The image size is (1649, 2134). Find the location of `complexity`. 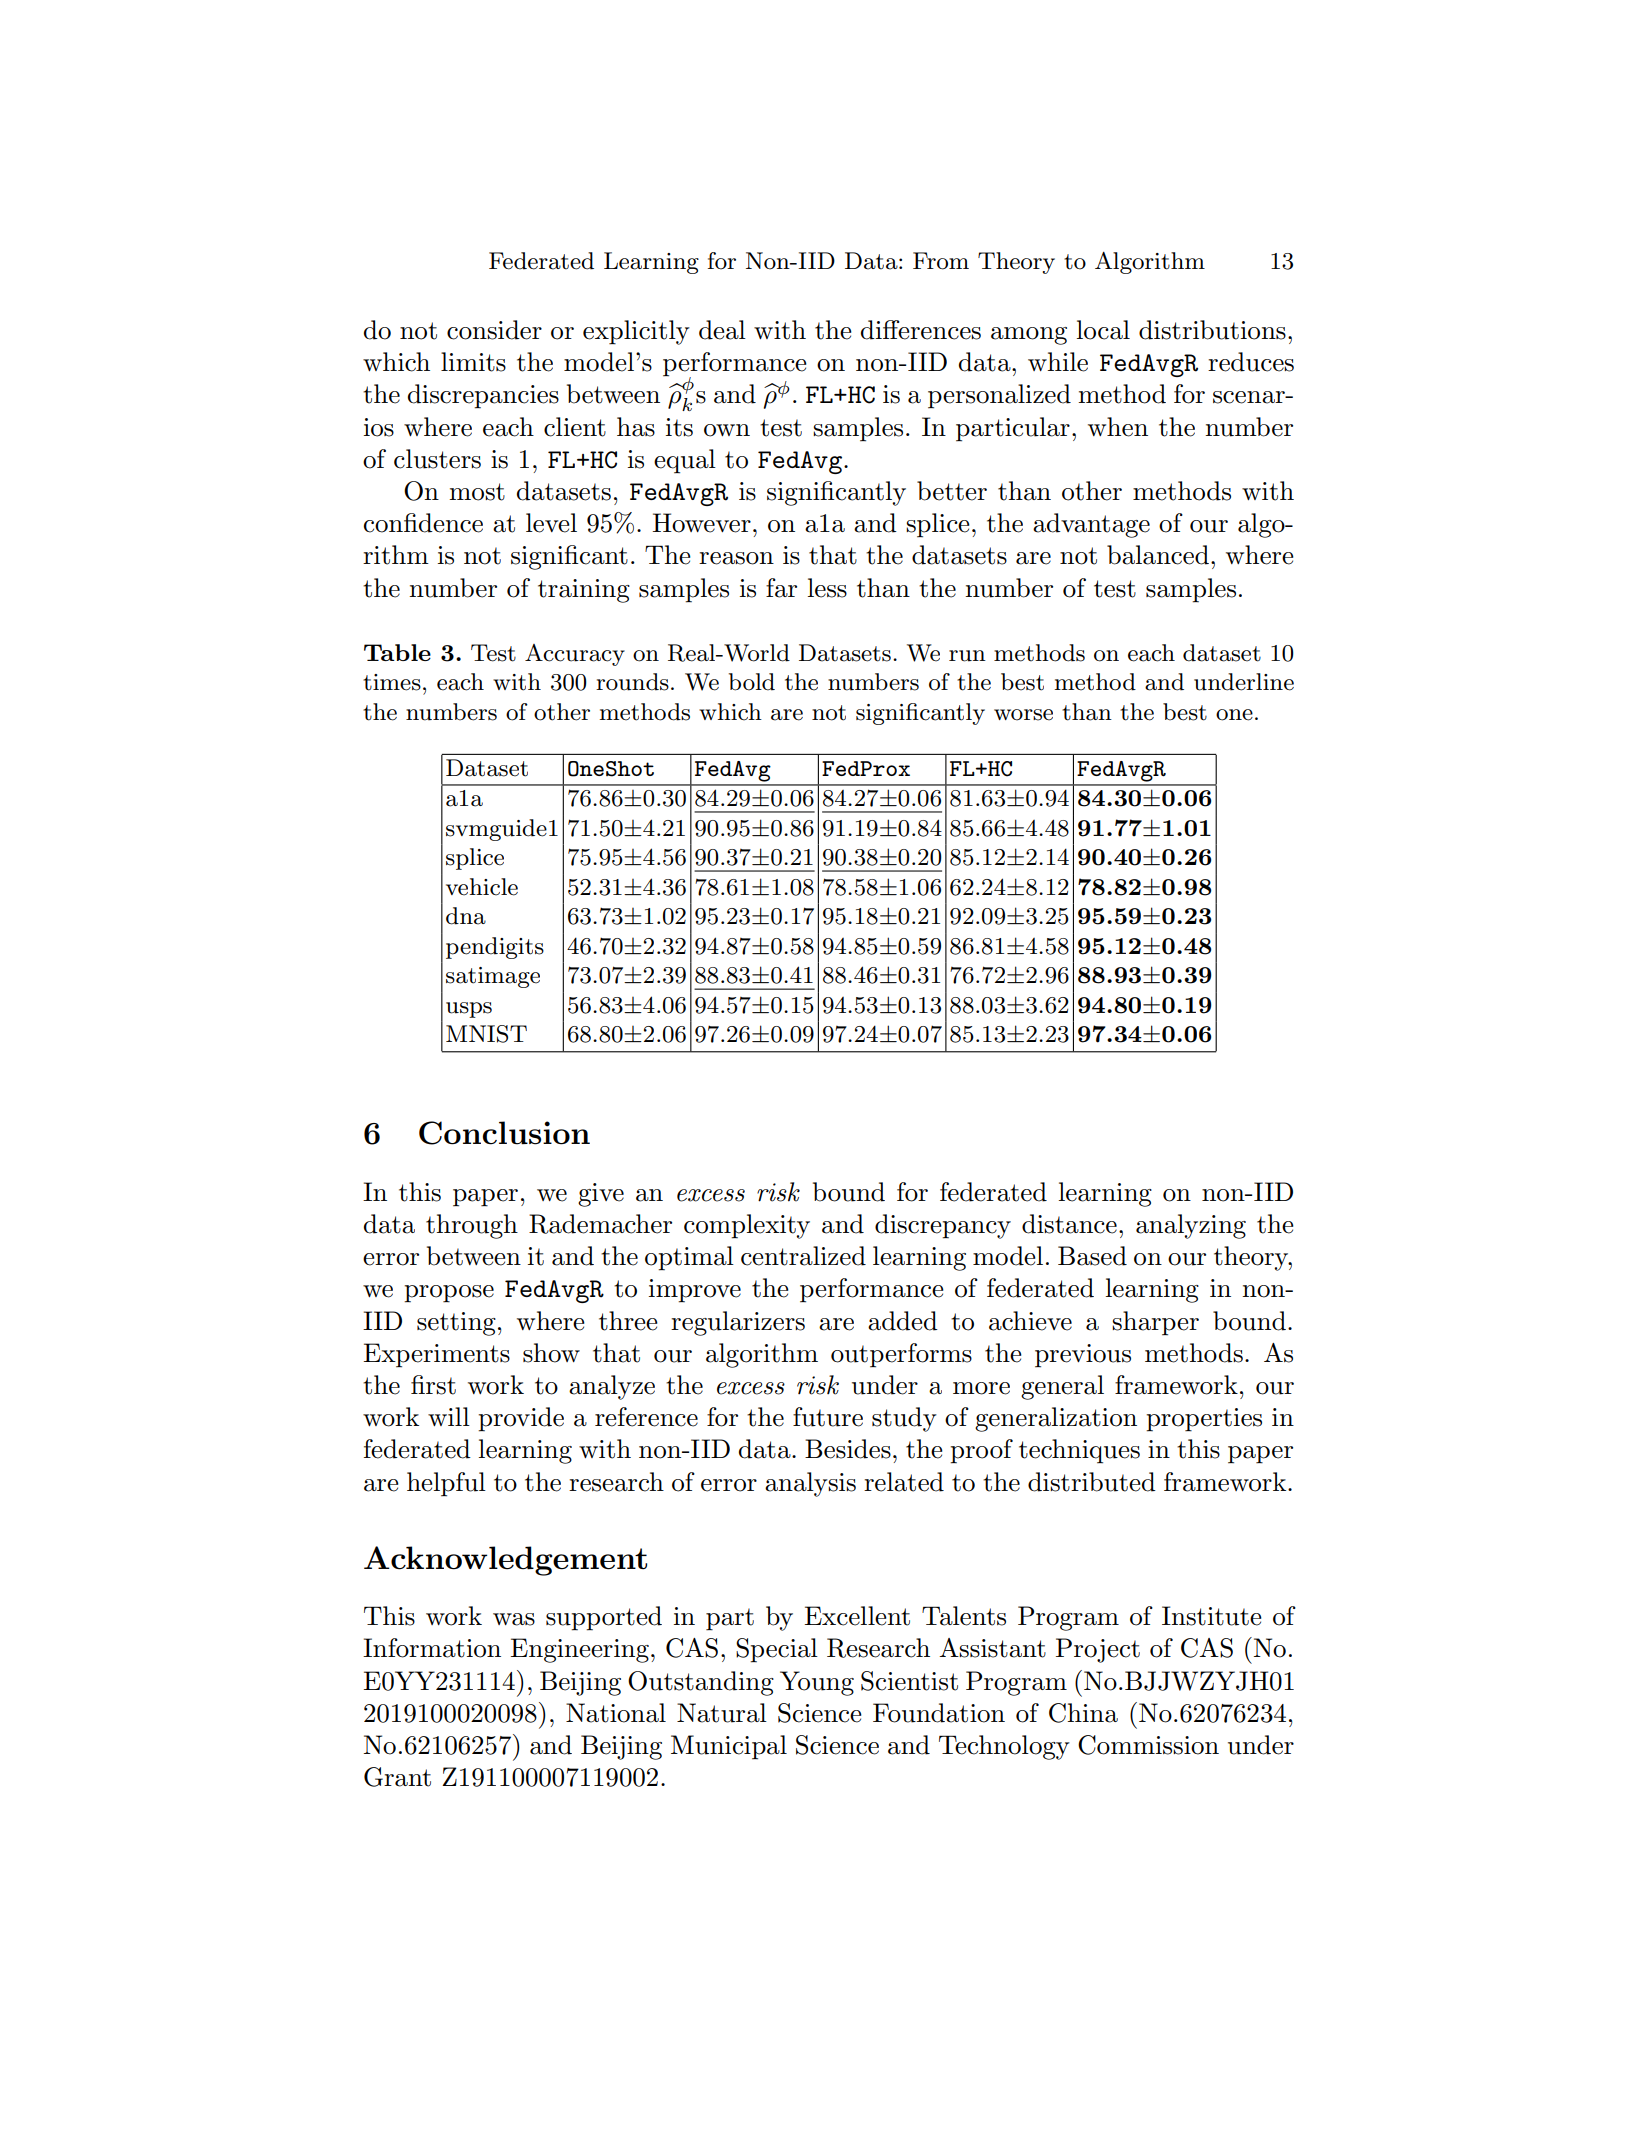

complexity is located at coordinates (747, 1226).
